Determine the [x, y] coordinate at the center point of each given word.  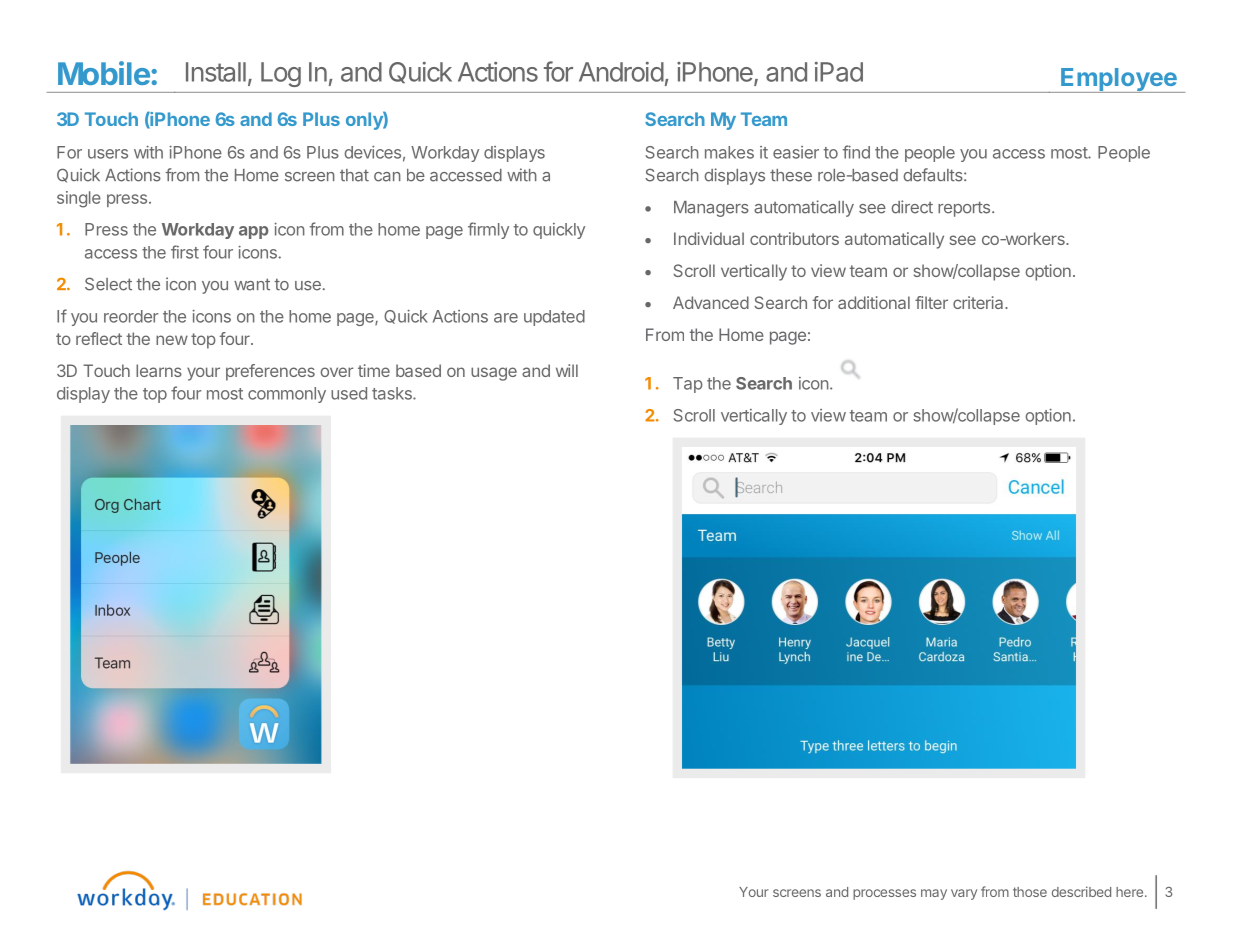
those [1030, 892]
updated [554, 318]
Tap [688, 385]
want [252, 284]
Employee [1119, 80]
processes [884, 894]
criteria [979, 302]
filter [931, 302]
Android [621, 72]
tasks [393, 393]
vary [964, 894]
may [934, 894]
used [349, 393]
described [1081, 891]
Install [216, 72]
